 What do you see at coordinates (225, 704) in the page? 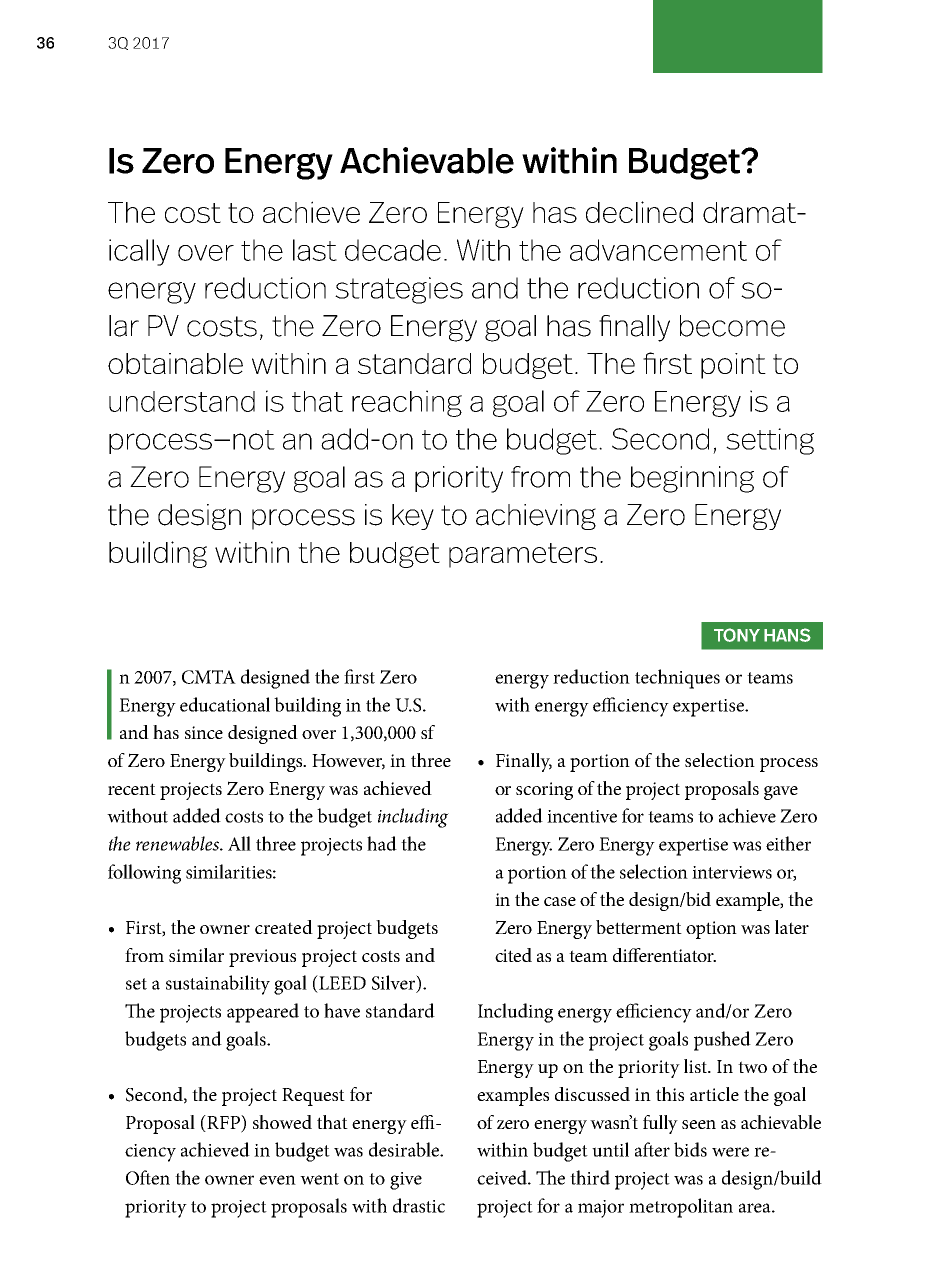
I see `educational` at bounding box center [225, 704].
